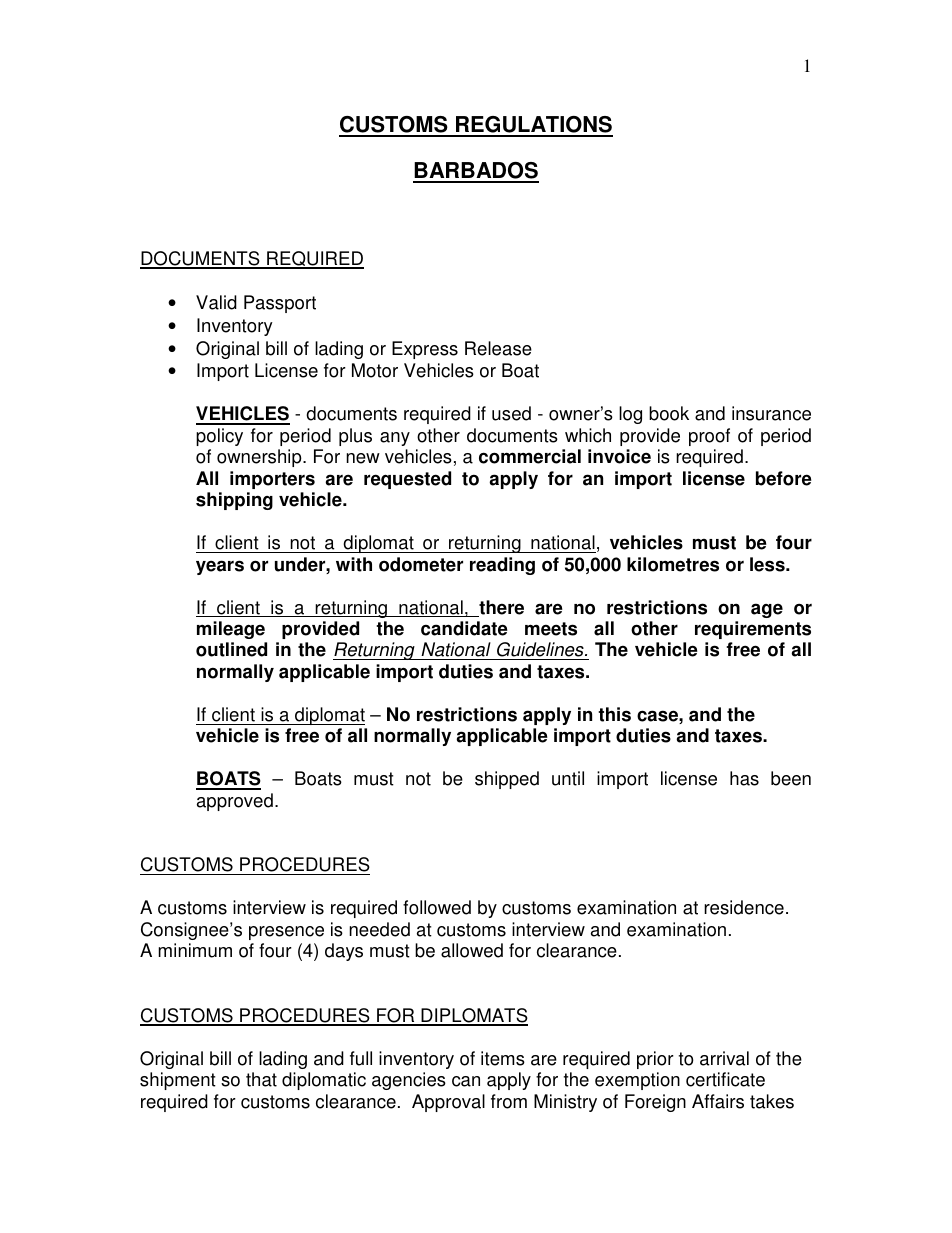 The height and width of the screenshot is (1233, 952). I want to click on used, so click(511, 413).
